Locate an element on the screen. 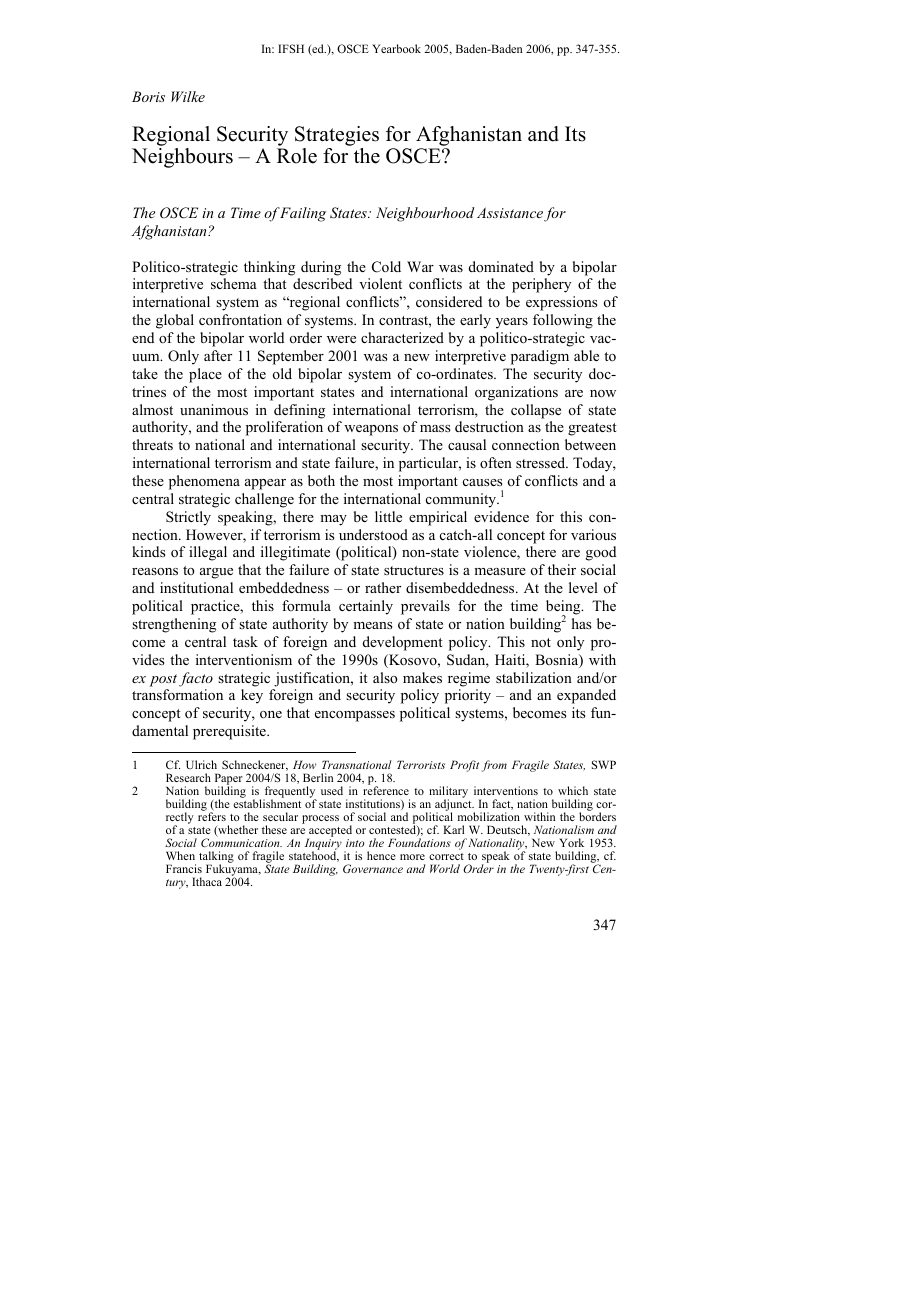 This screenshot has width=924, height=1308. Wilke is located at coordinates (188, 96).
